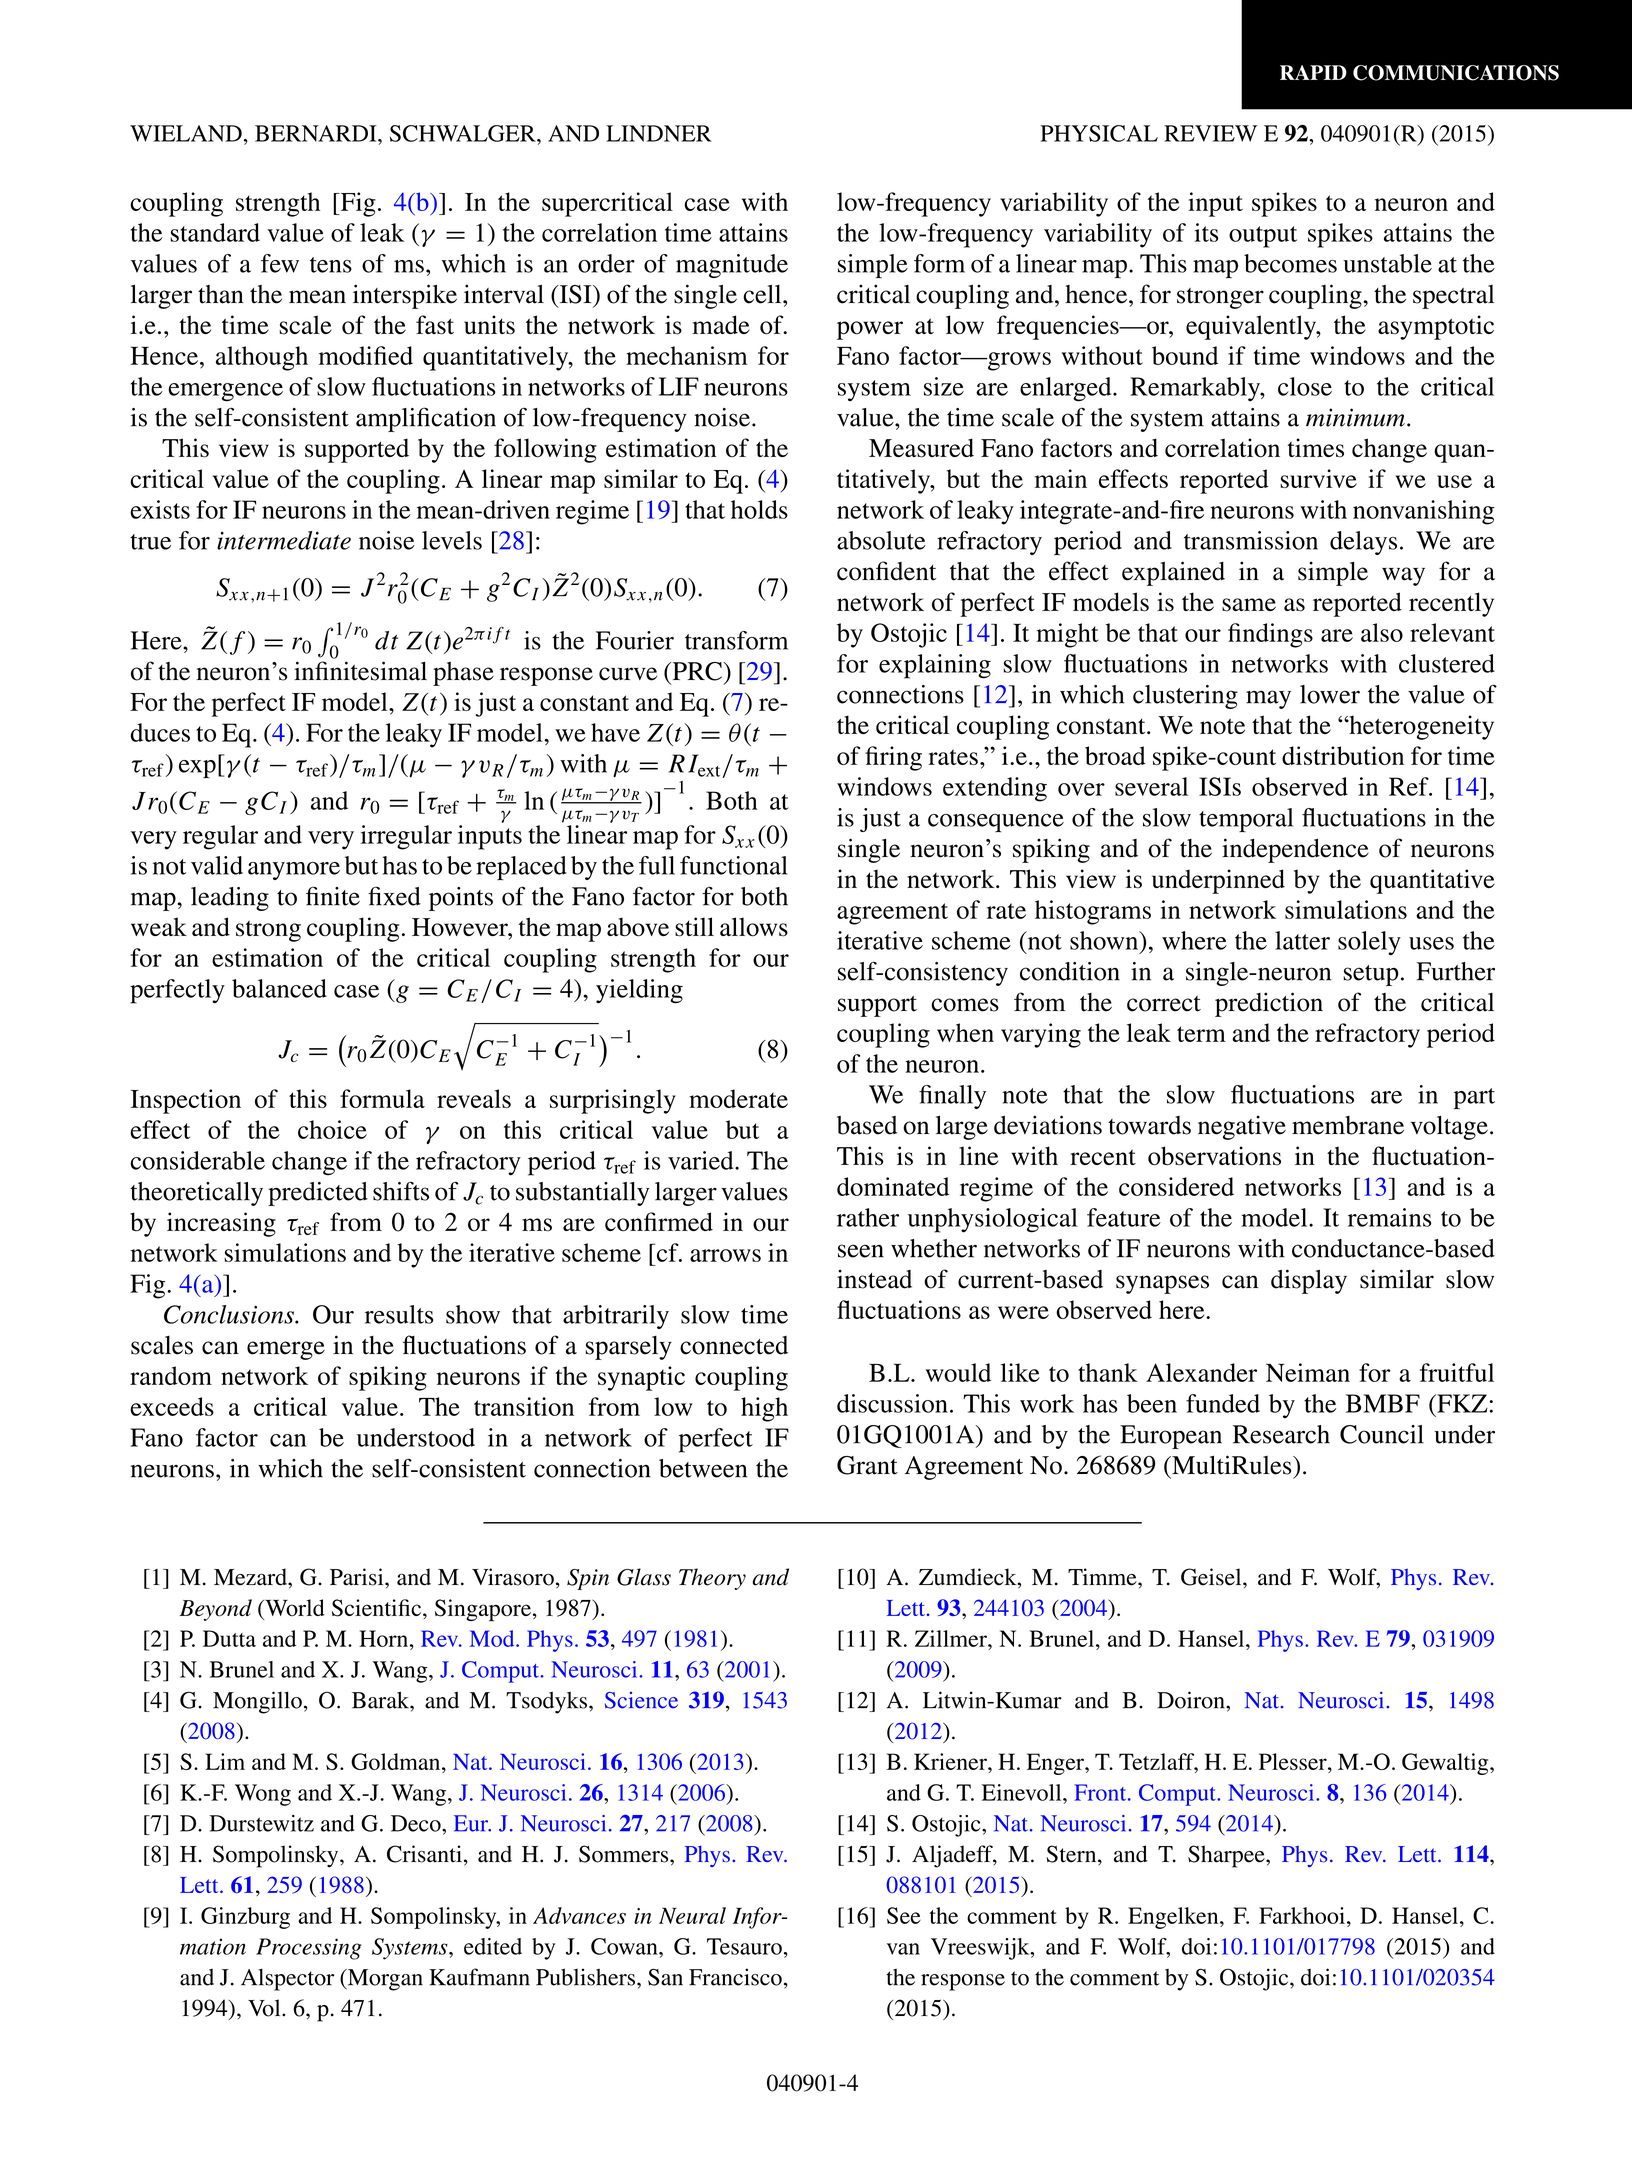 This screenshot has height=2176, width=1632. I want to click on exceeds, so click(172, 1406).
